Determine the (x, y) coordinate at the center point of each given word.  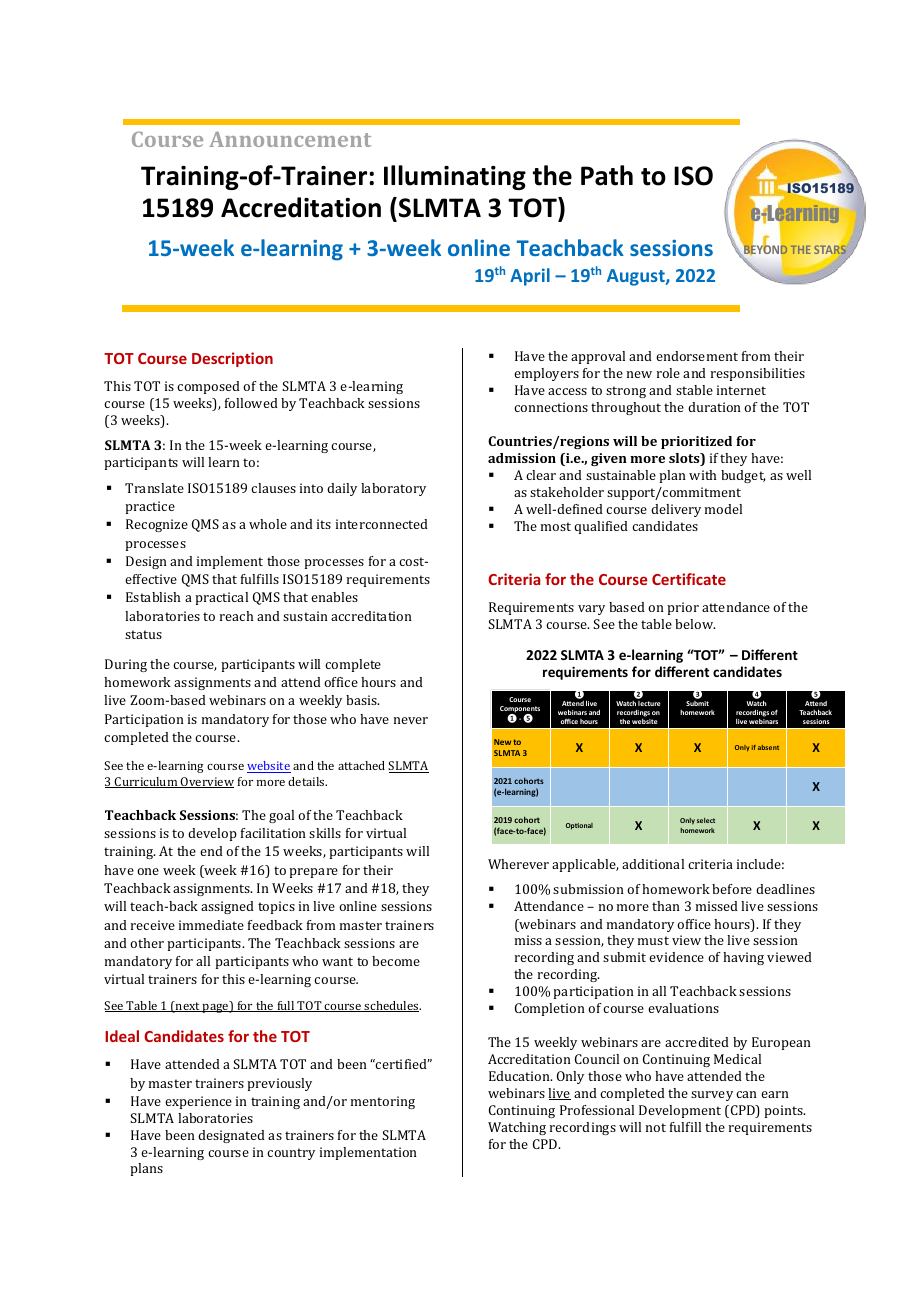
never (411, 720)
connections (551, 407)
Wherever (518, 864)
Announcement (290, 139)
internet (741, 390)
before (732, 889)
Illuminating (455, 177)
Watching (517, 1128)
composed (208, 387)
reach (236, 616)
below (695, 624)
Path (607, 175)
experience (198, 1102)
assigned (227, 907)
